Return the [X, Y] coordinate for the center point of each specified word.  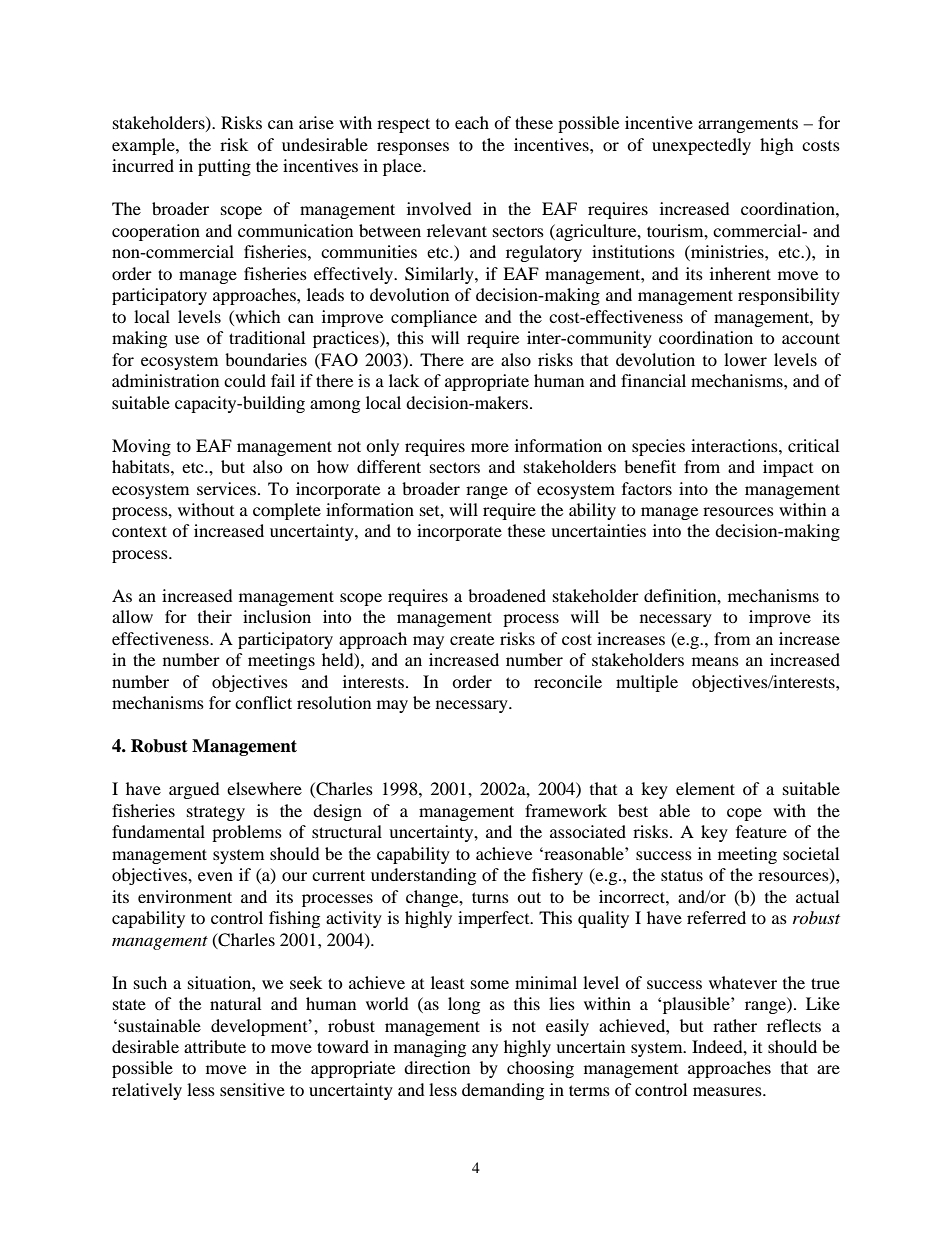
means [715, 661]
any [485, 1050]
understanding [423, 876]
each [472, 122]
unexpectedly [701, 146]
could [245, 380]
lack [404, 380]
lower [745, 359]
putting [224, 167]
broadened [507, 595]
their [215, 616]
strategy [216, 813]
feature [761, 831]
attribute [215, 1046]
